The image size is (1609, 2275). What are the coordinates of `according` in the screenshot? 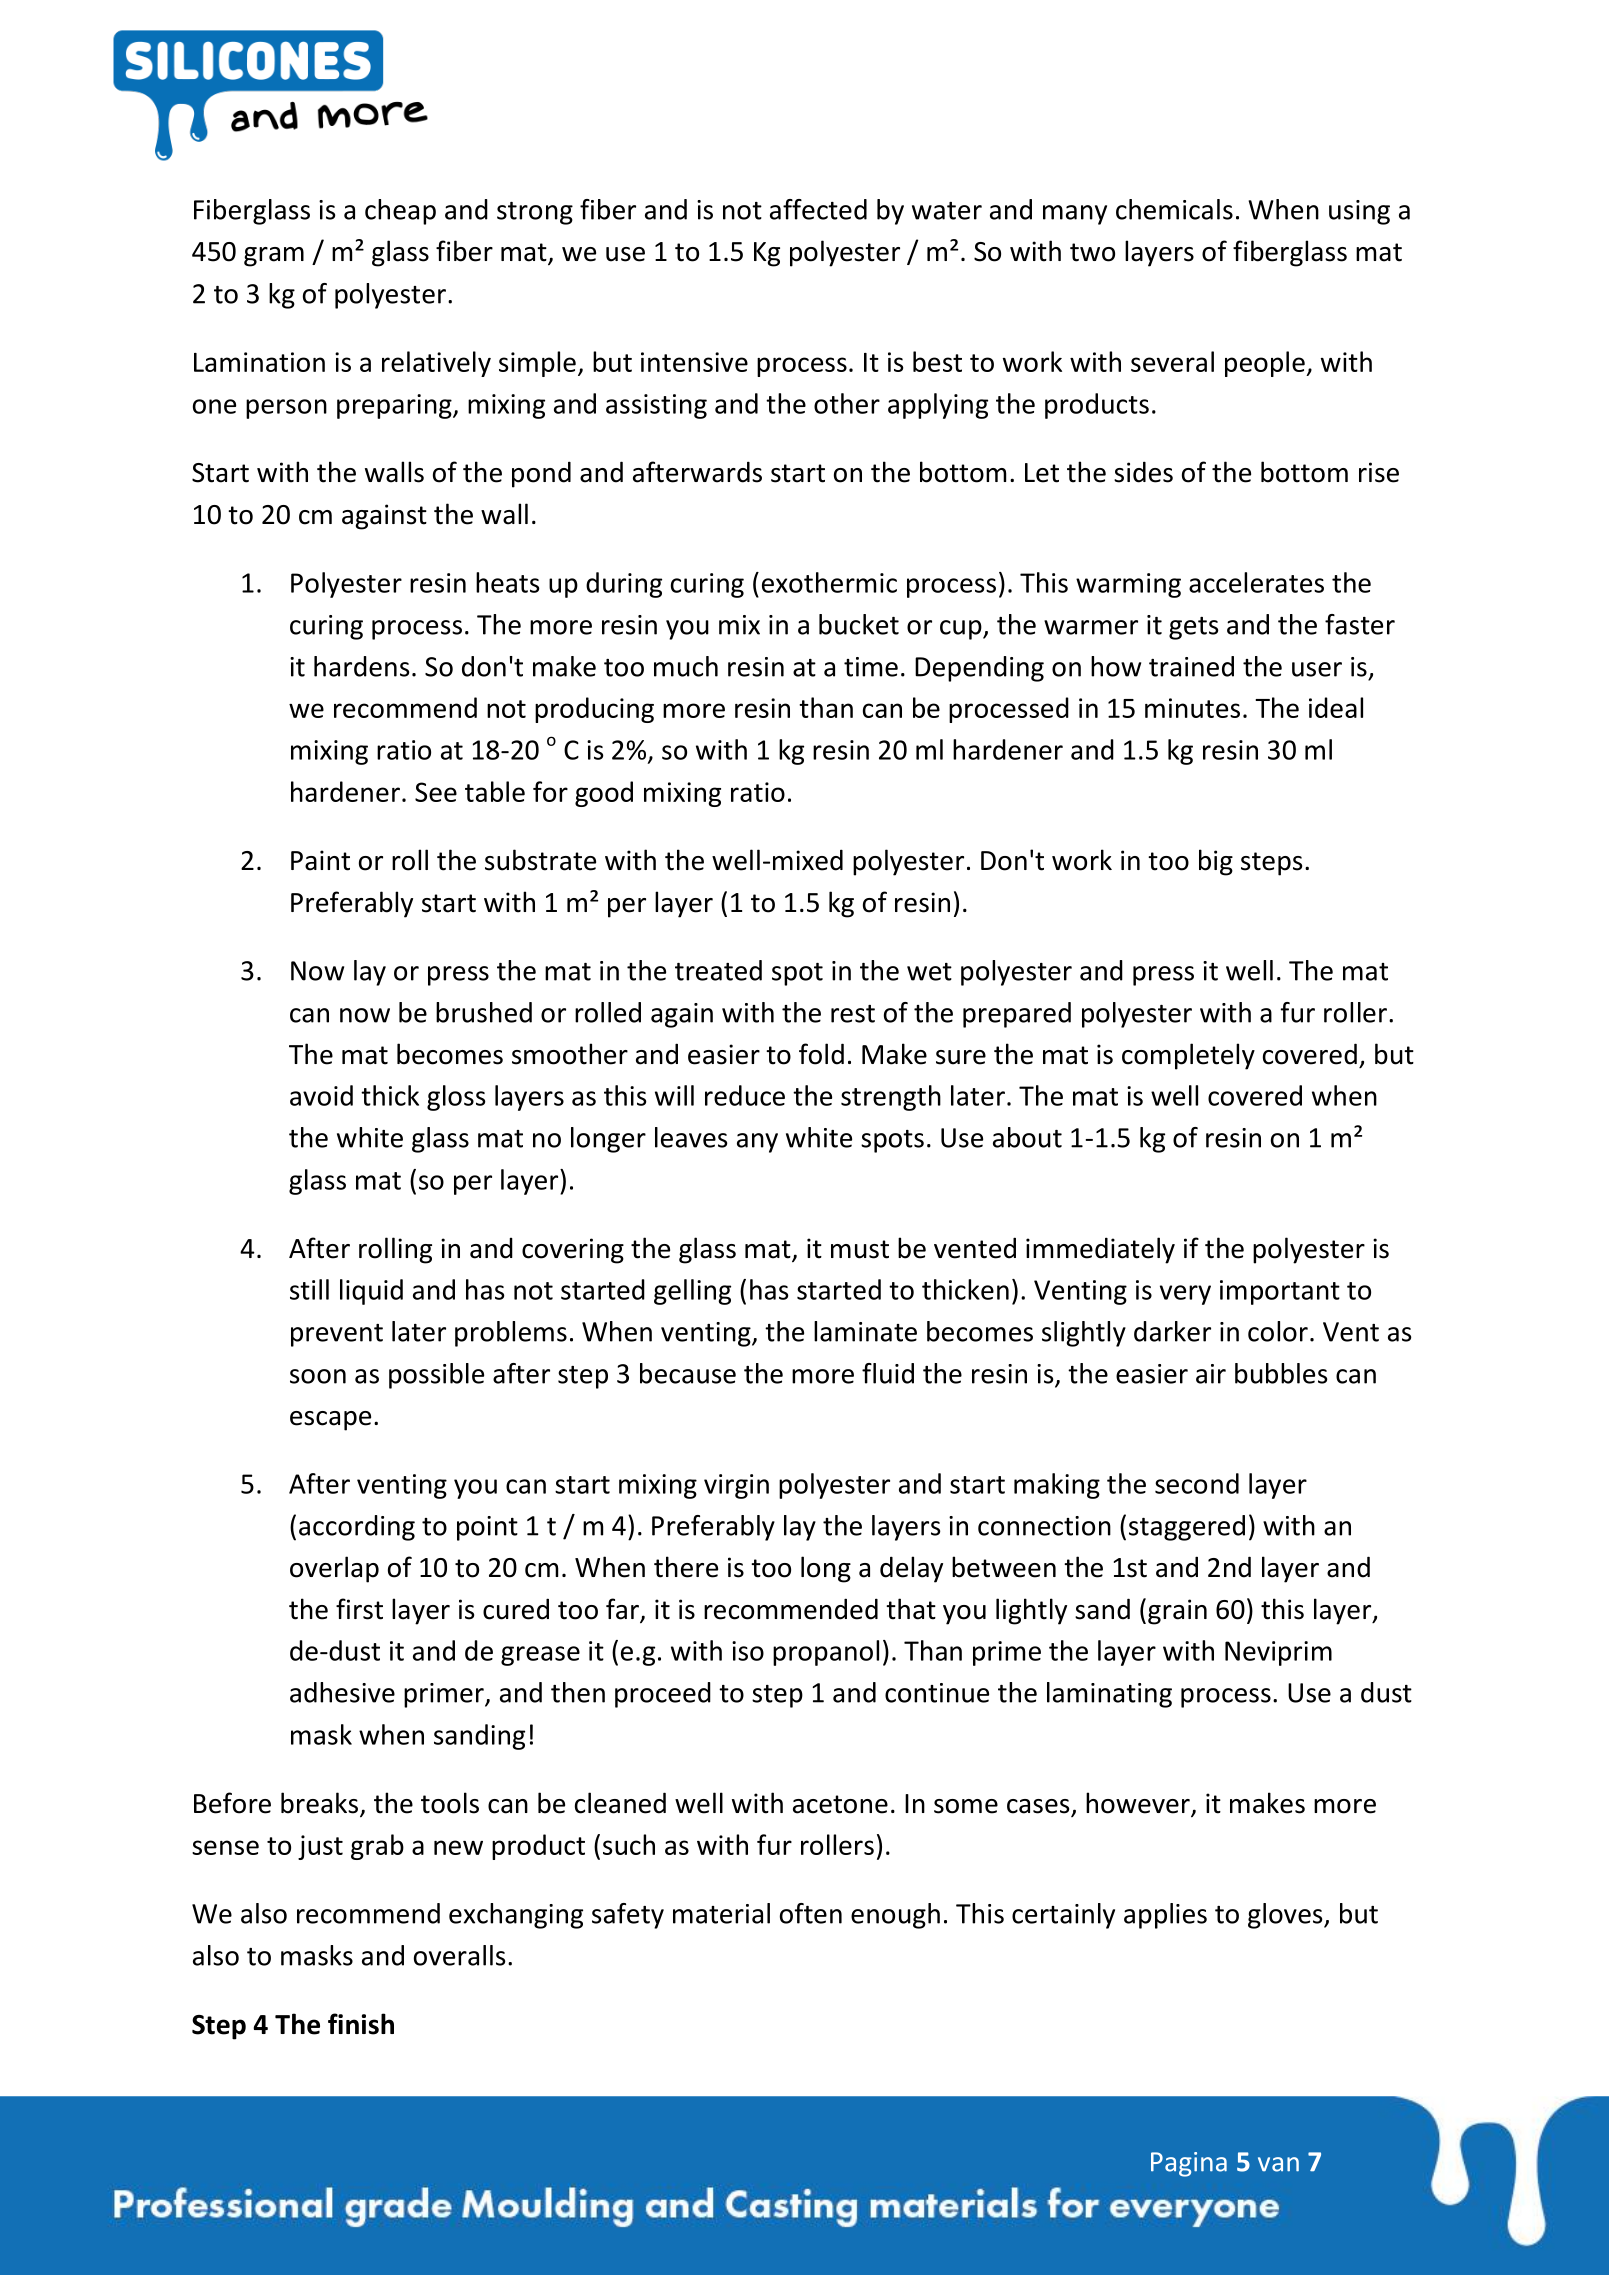 It's located at (357, 1528).
